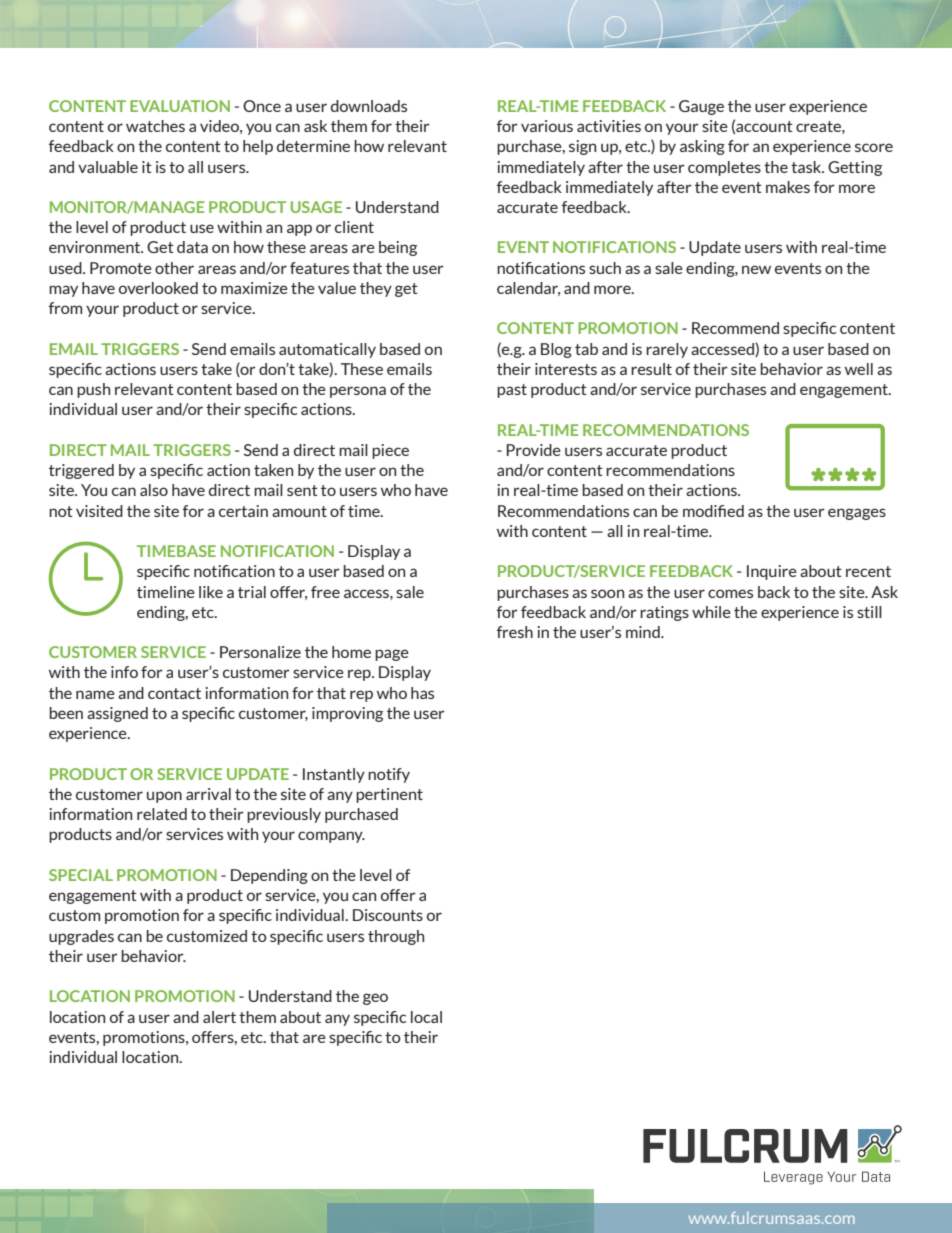 The width and height of the screenshot is (952, 1233). What do you see at coordinates (426, 1017) in the screenshot?
I see `local` at bounding box center [426, 1017].
